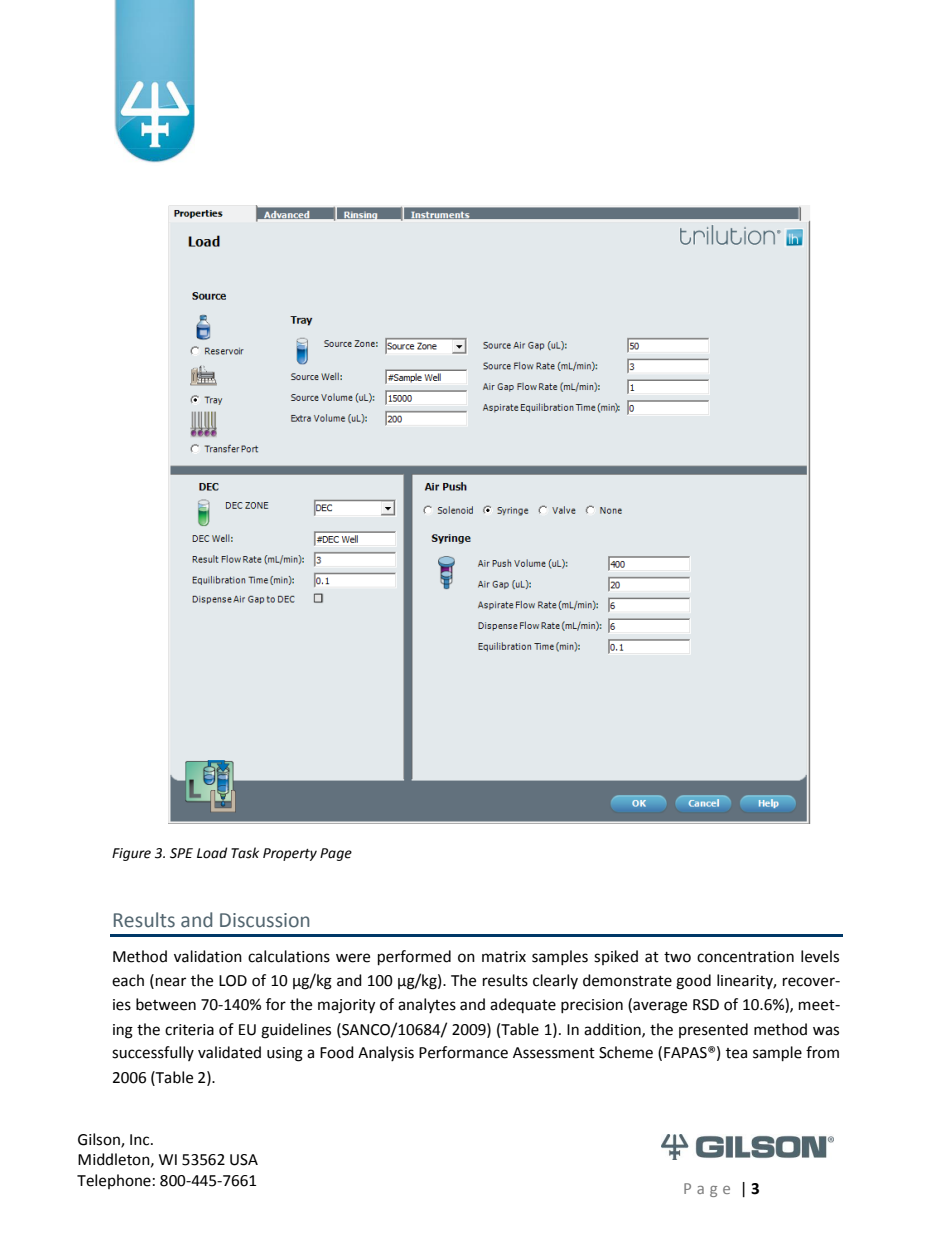 Image resolution: width=952 pixels, height=1233 pixels. Describe the element at coordinates (822, 1052) in the screenshot. I see `from` at that location.
